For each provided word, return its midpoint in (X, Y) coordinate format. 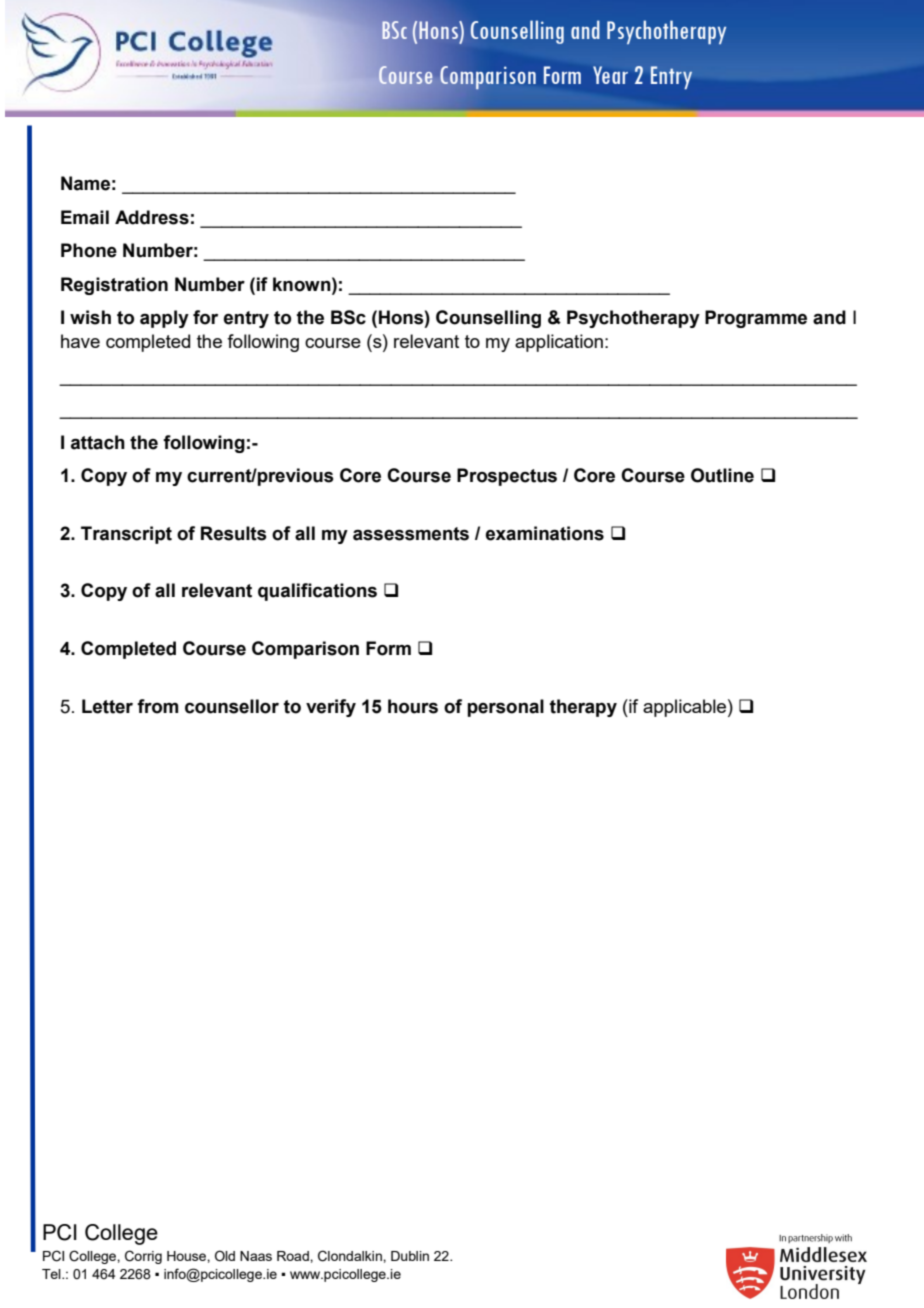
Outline (722, 475)
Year (610, 75)
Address (152, 217)
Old (225, 1256)
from (157, 706)
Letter (107, 706)
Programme (756, 319)
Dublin (410, 1256)
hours (413, 706)
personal (505, 708)
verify (331, 708)
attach (98, 442)
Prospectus (507, 477)
